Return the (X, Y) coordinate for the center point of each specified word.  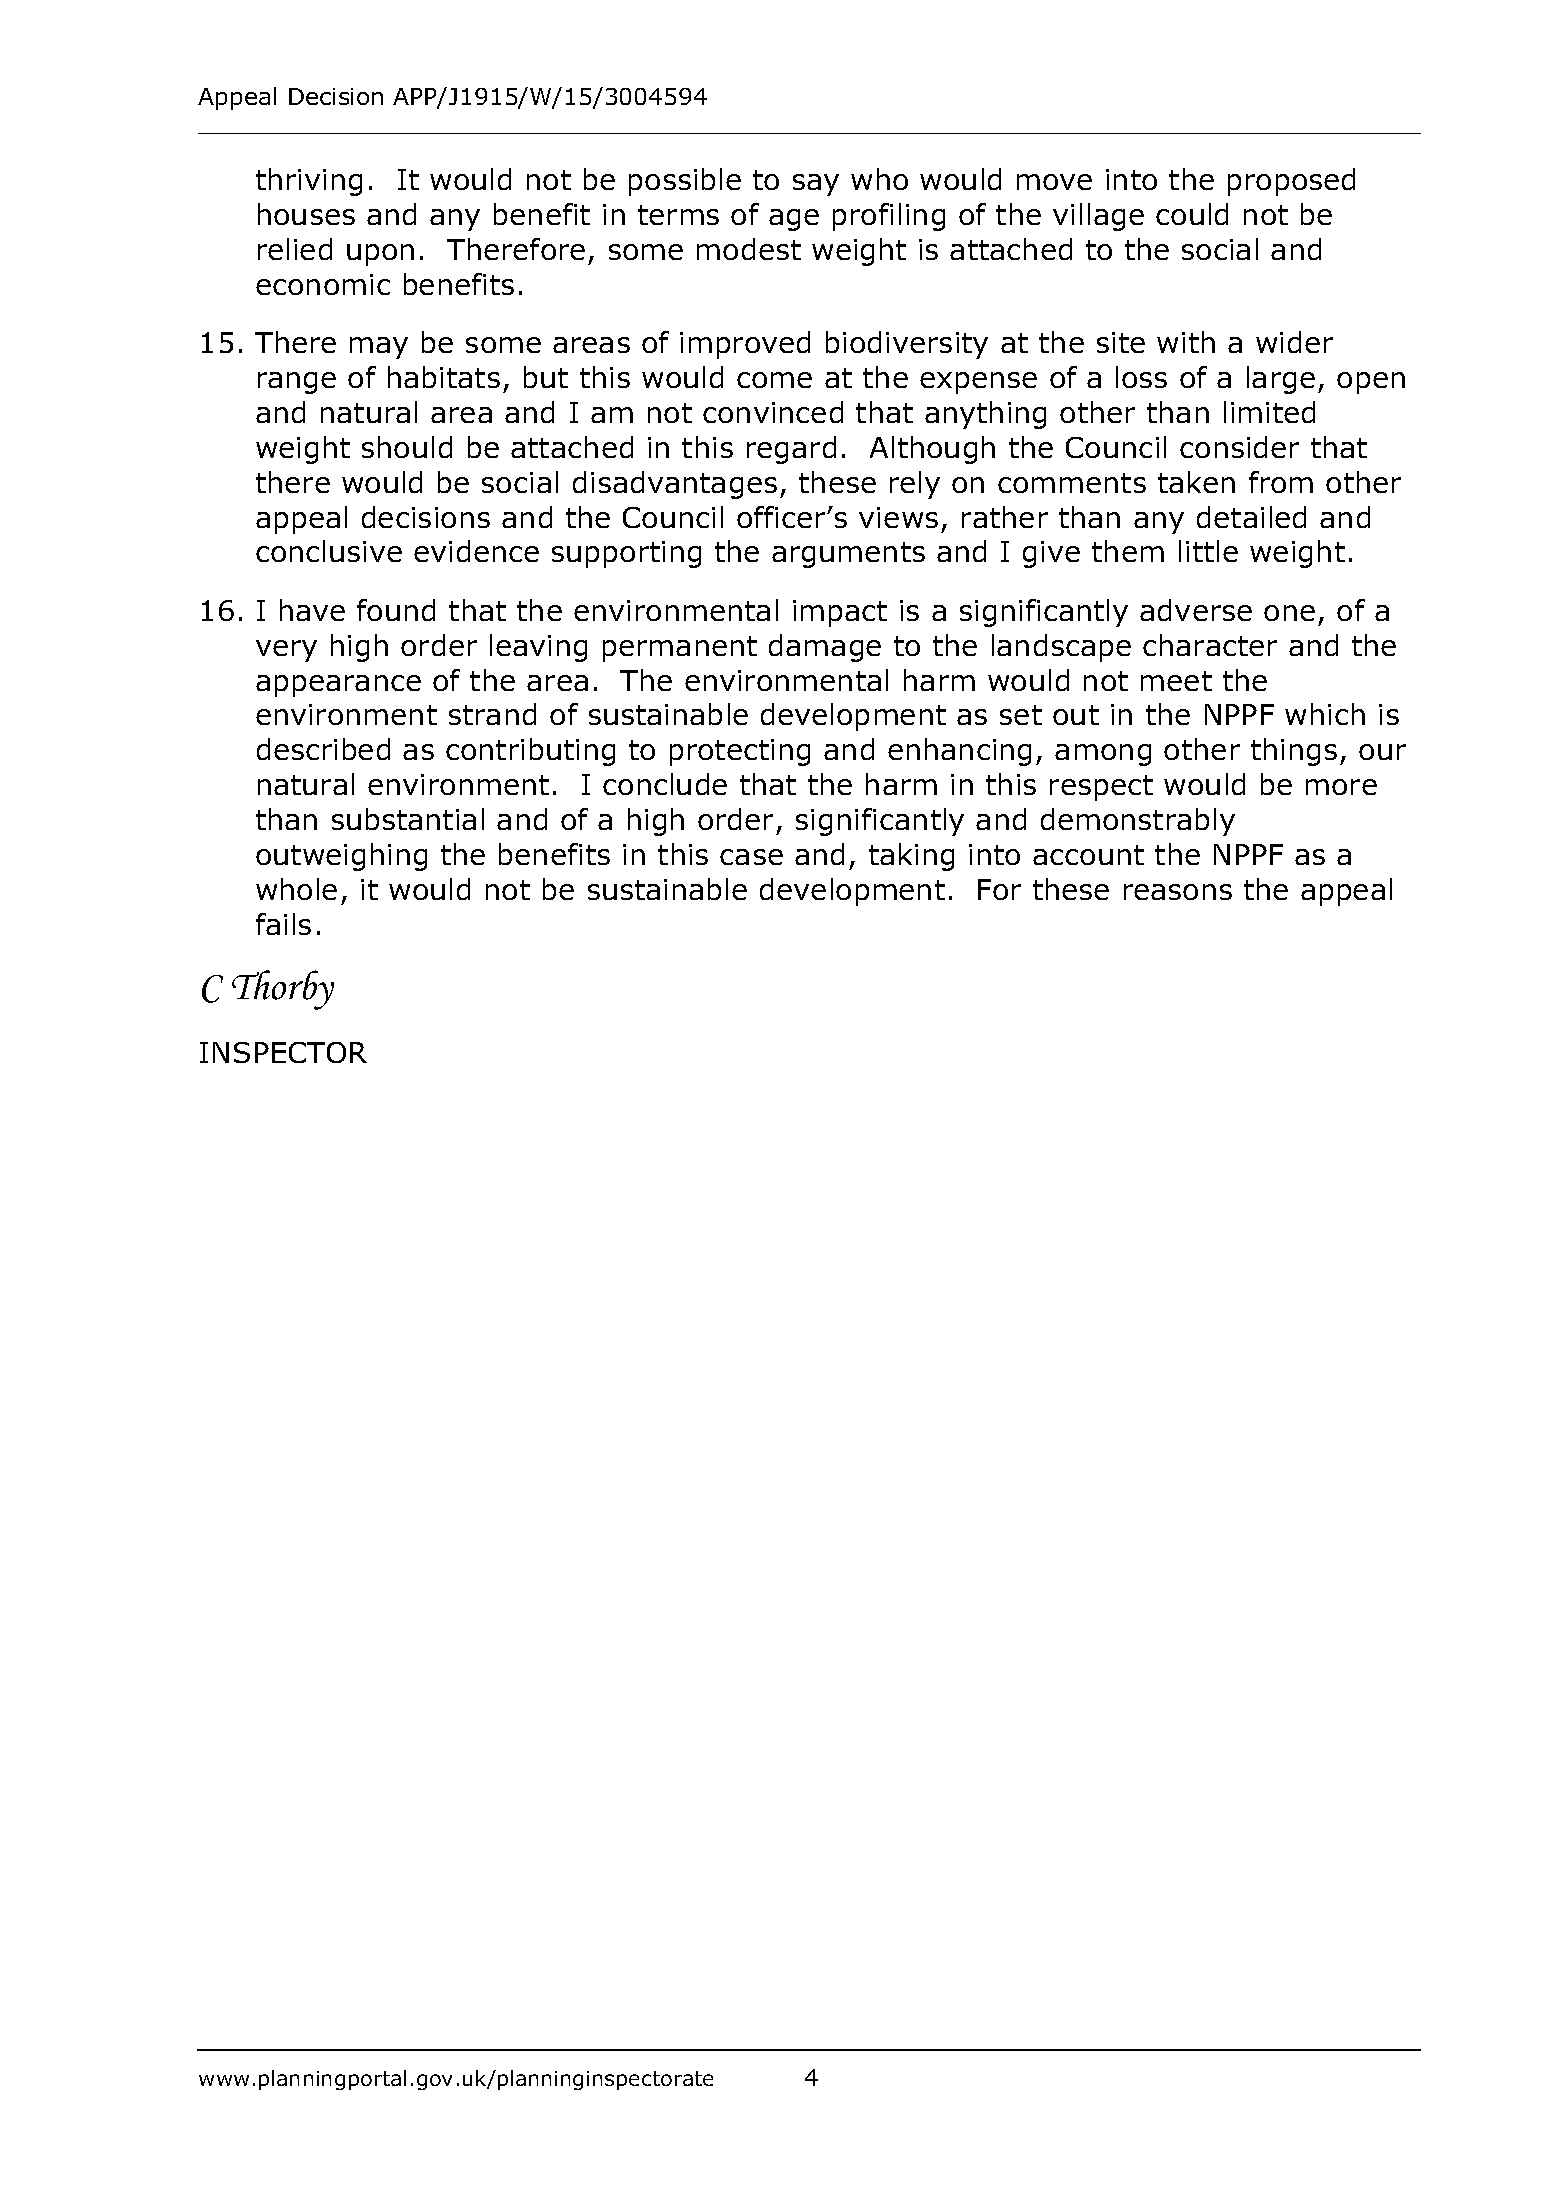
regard (791, 450)
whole (296, 889)
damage (825, 648)
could (1192, 214)
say (816, 185)
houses (306, 214)
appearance (338, 686)
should (407, 447)
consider (1239, 447)
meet (1176, 681)
